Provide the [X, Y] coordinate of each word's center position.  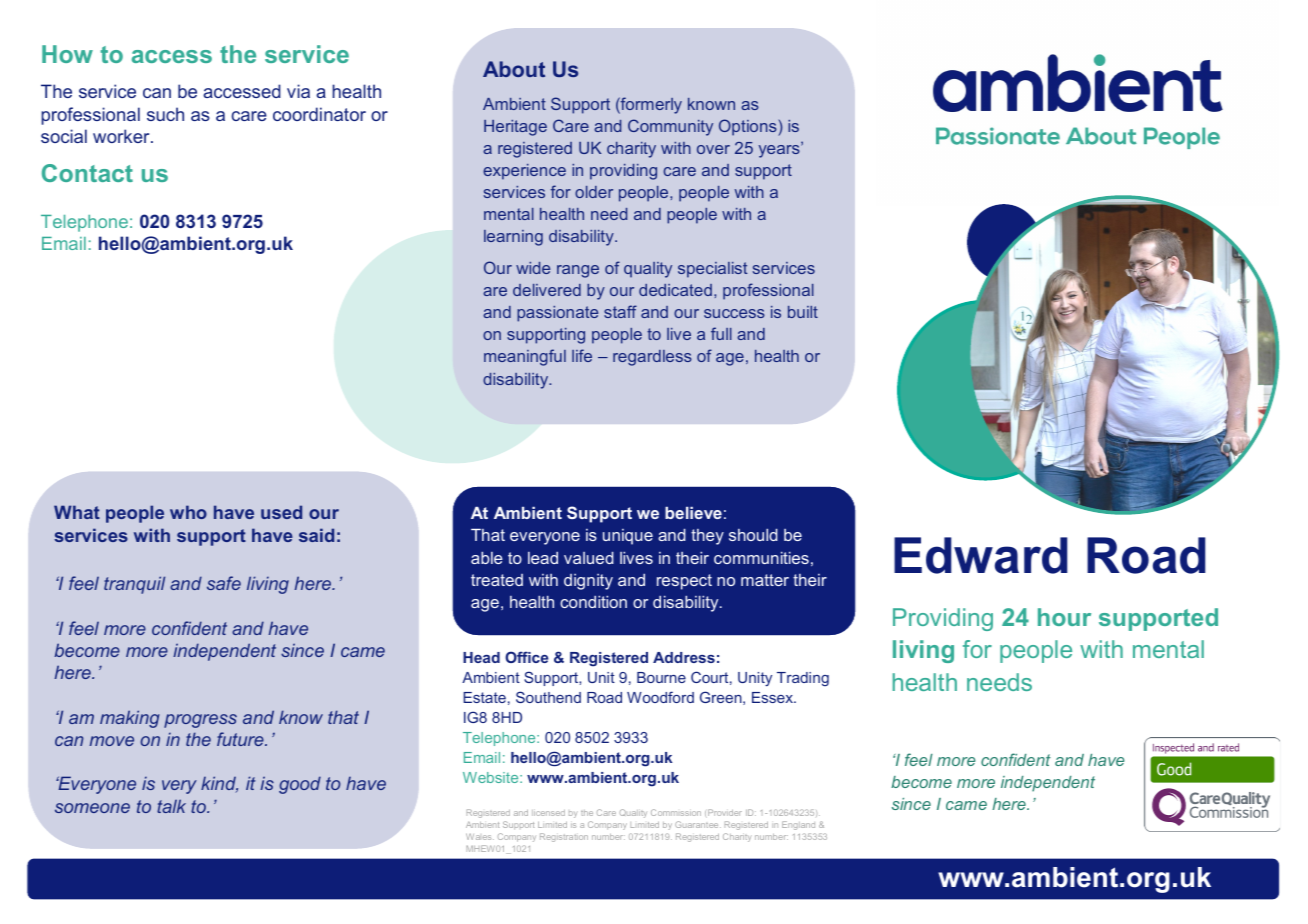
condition [593, 602]
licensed [548, 812]
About [514, 69]
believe [693, 513]
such [165, 114]
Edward [981, 555]
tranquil [134, 585]
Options [749, 127]
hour [1064, 617]
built [803, 312]
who [188, 512]
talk [171, 806]
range [578, 271]
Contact [87, 173]
